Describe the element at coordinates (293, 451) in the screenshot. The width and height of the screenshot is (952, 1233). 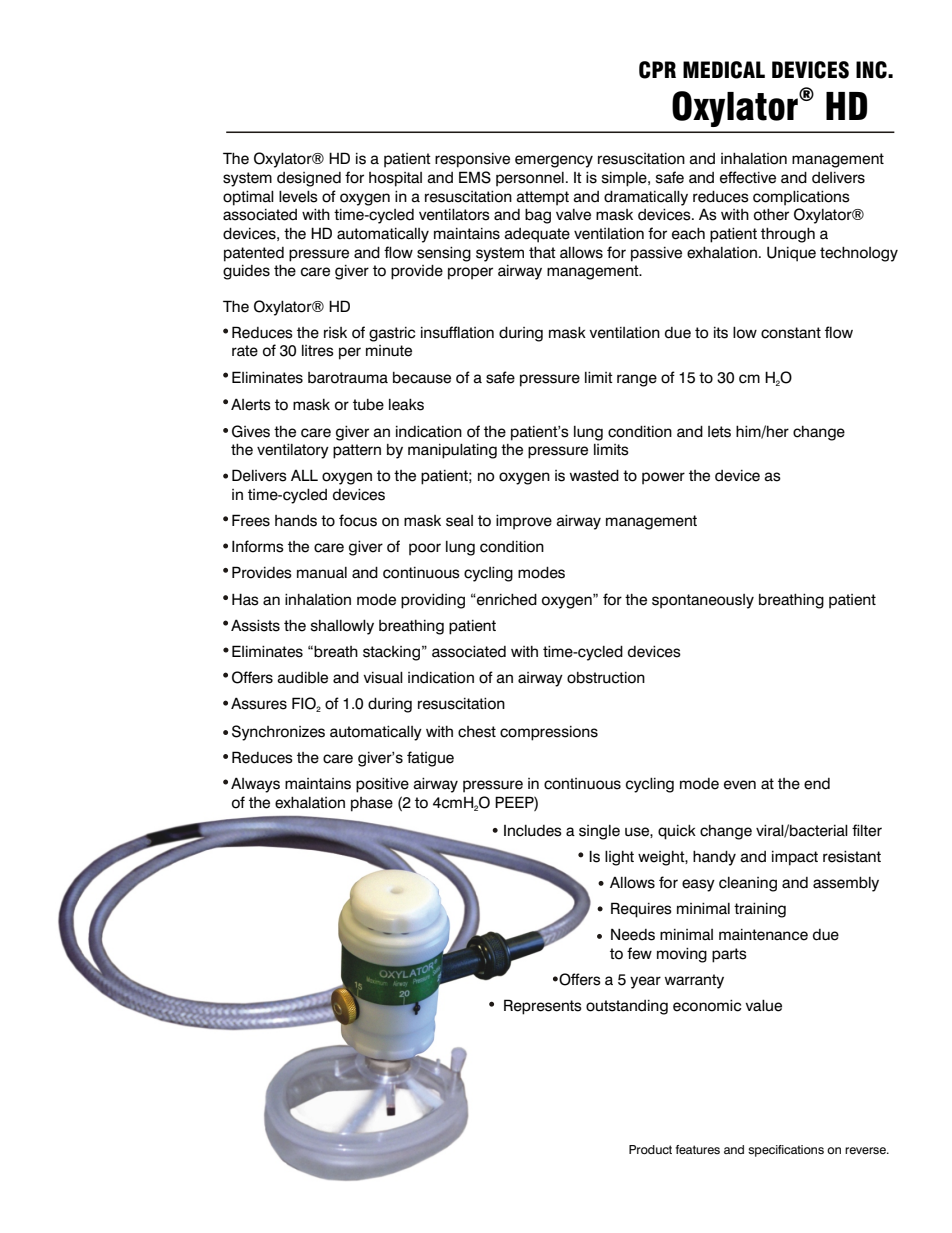
I see `ventilatory` at that location.
